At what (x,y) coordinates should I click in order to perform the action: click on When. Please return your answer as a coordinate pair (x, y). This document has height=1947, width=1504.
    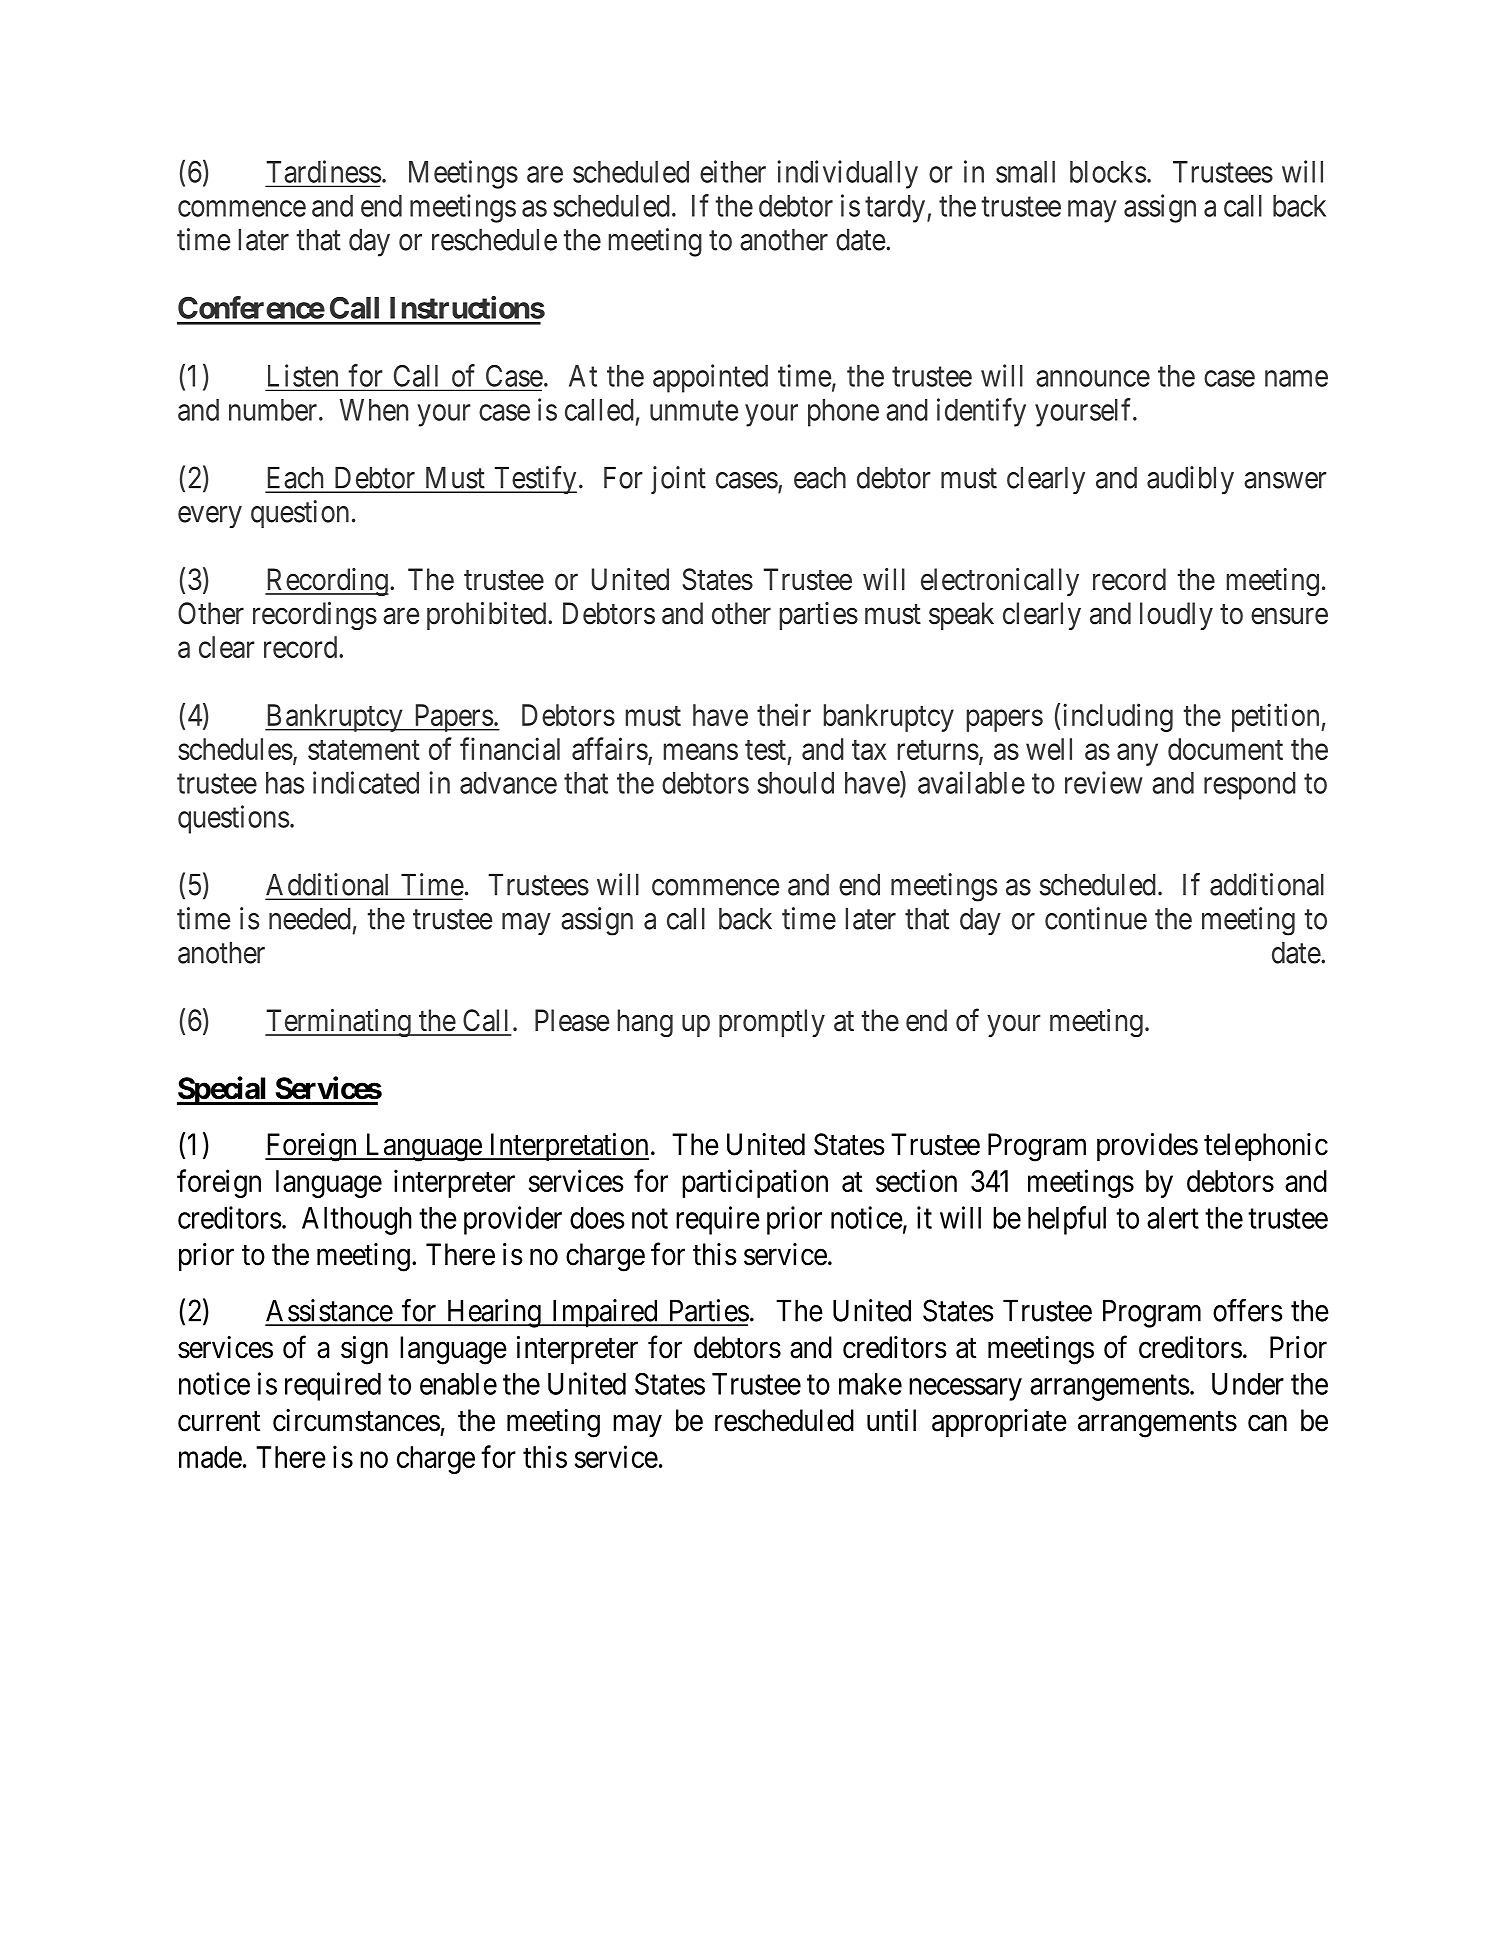
    Looking at the image, I should click on (374, 410).
